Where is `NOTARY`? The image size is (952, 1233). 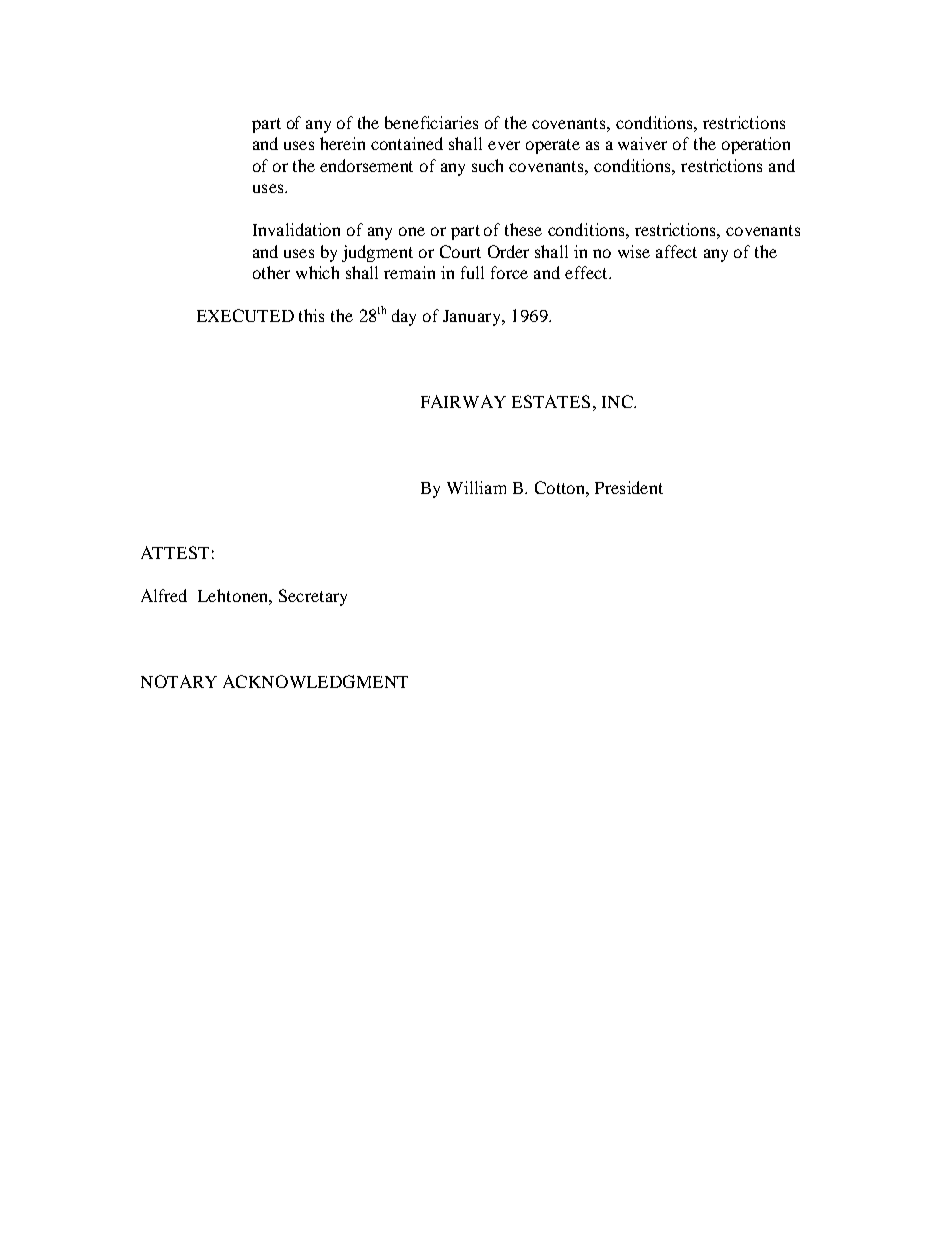
NOTARY is located at coordinates (179, 681).
